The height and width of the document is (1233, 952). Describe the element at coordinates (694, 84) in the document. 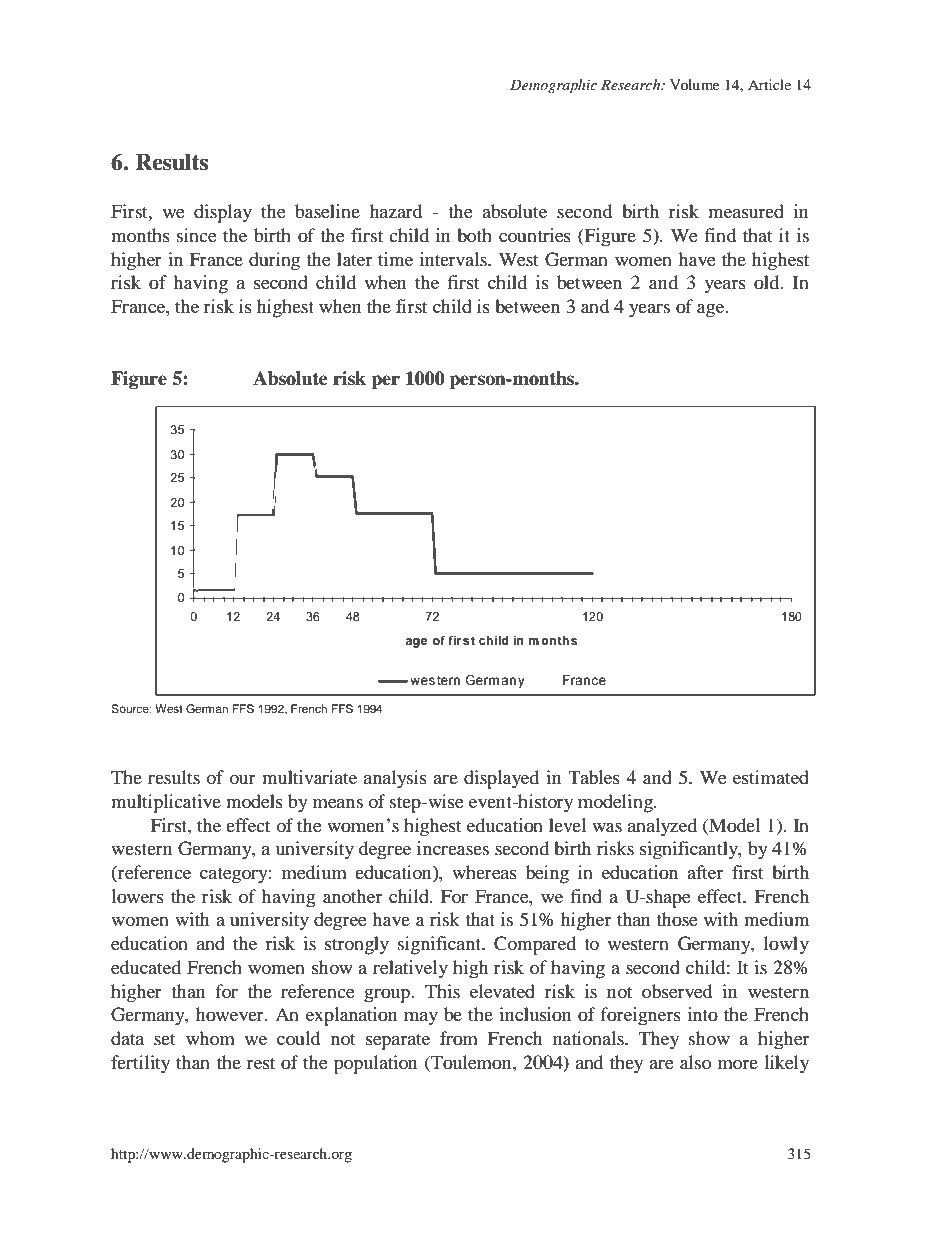

I see `Volume` at that location.
